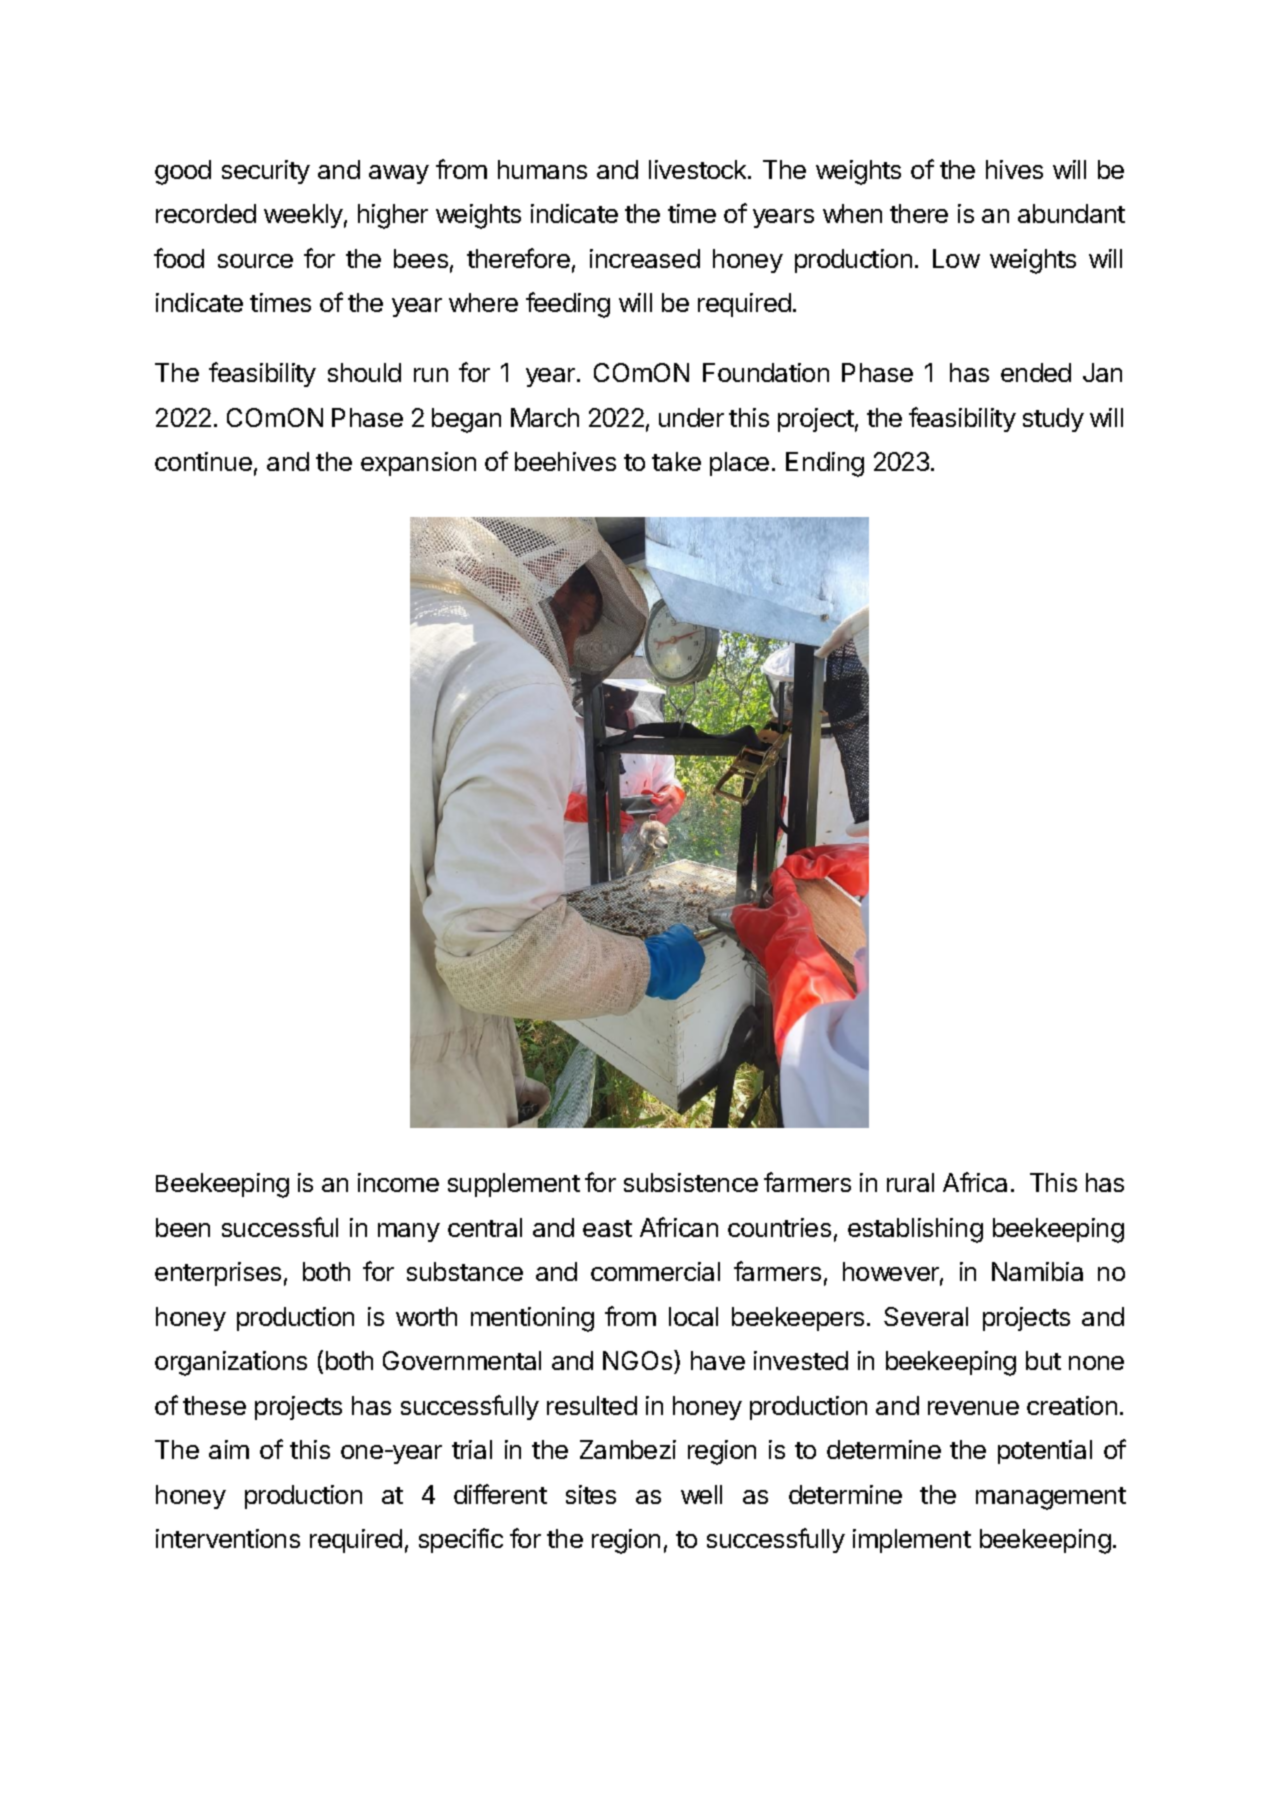 This document has width=1280, height=1810. I want to click on continue, so click(203, 461).
